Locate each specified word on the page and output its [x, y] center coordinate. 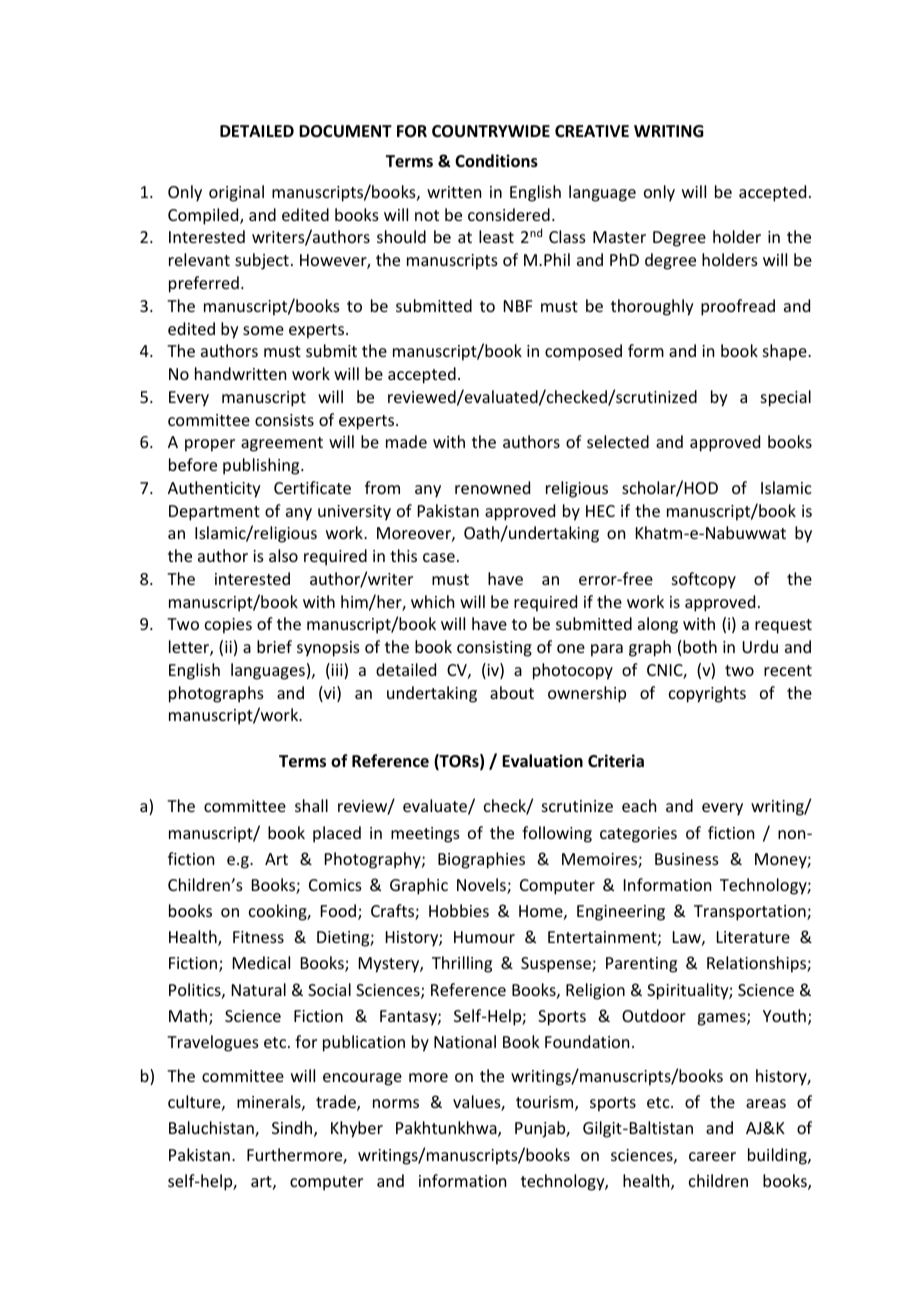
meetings [425, 835]
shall [311, 805]
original [236, 193]
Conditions [496, 161]
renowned [492, 487]
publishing [262, 466]
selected [618, 441]
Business [687, 859]
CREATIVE [592, 131]
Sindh [293, 1129]
